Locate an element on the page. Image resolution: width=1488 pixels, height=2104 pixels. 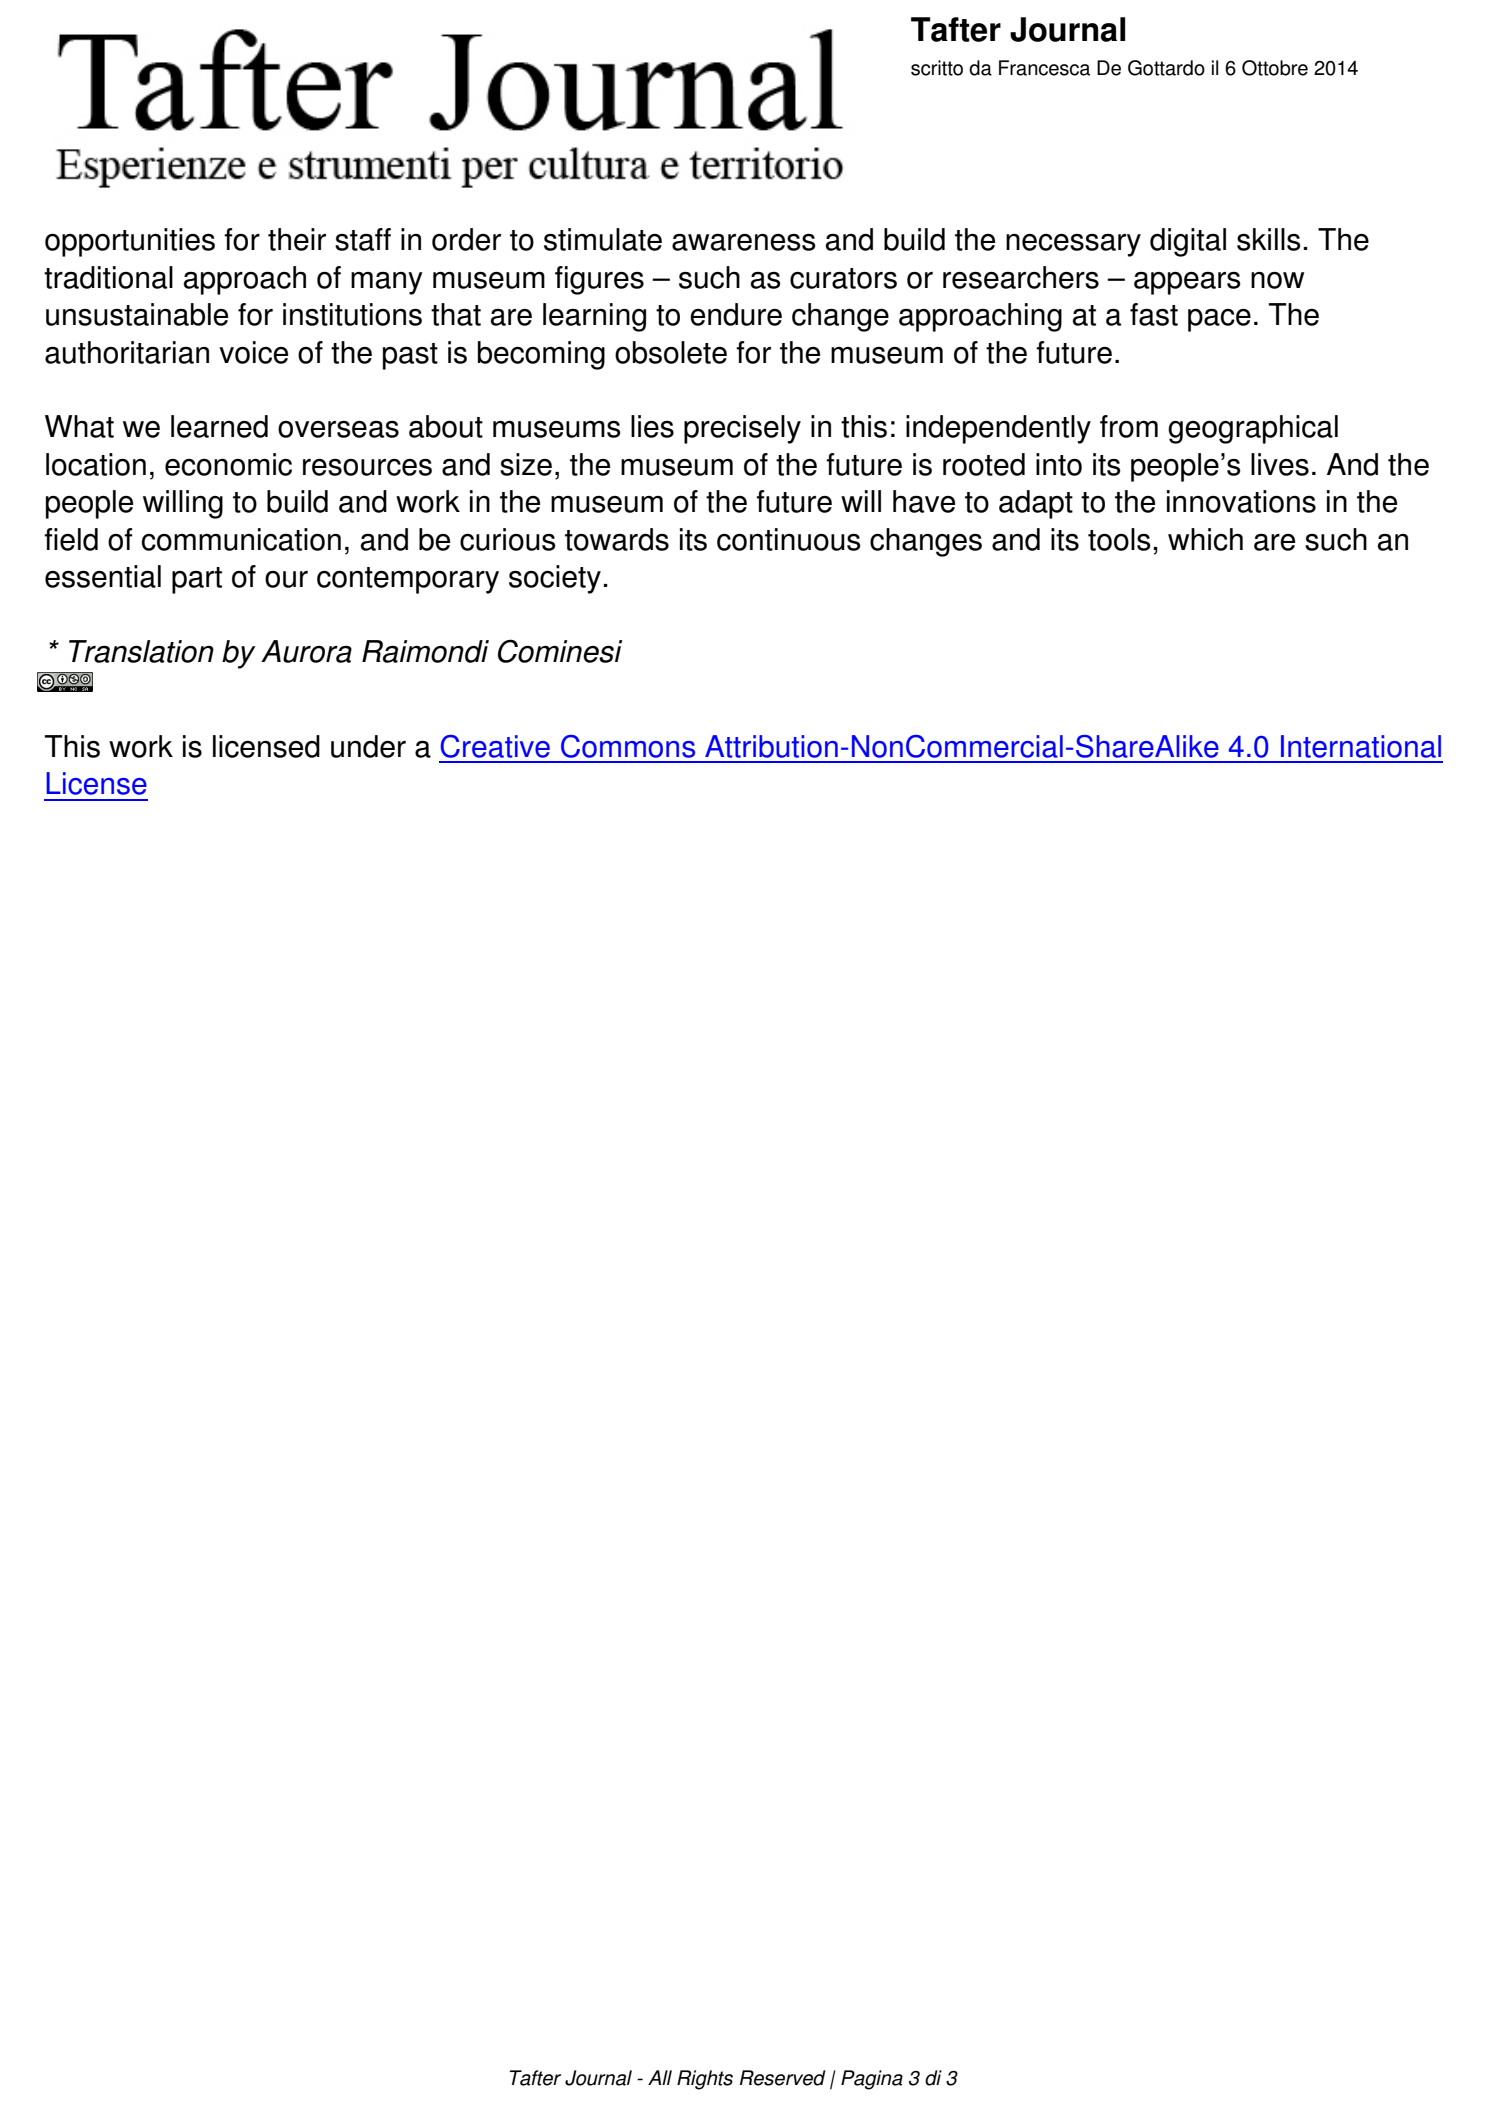
Creative is located at coordinates (495, 746).
